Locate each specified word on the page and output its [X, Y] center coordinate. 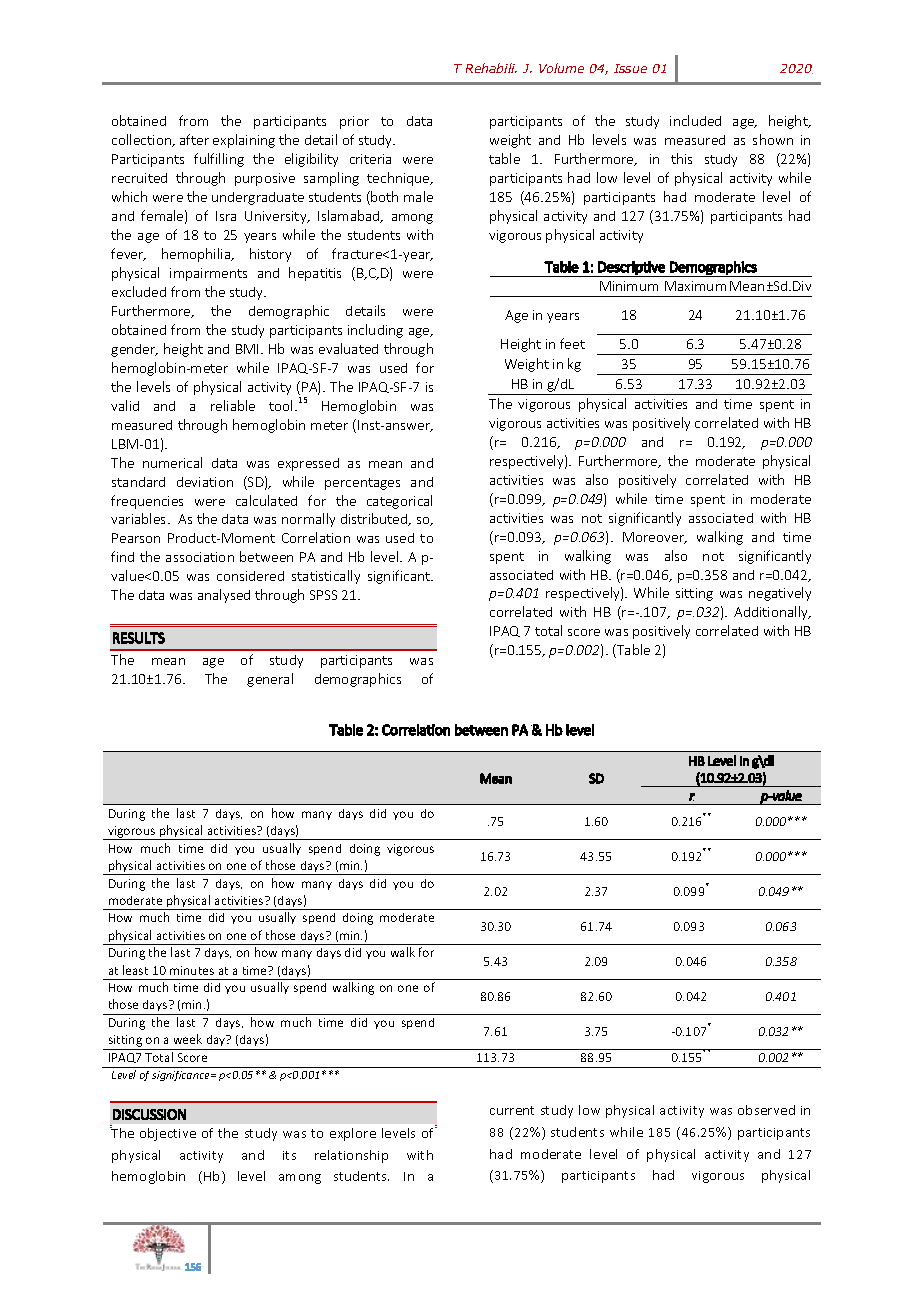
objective [168, 1134]
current [512, 1110]
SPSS [323, 595]
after [194, 139]
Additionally [772, 613]
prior [354, 122]
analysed [224, 596]
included [695, 120]
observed [766, 1110]
